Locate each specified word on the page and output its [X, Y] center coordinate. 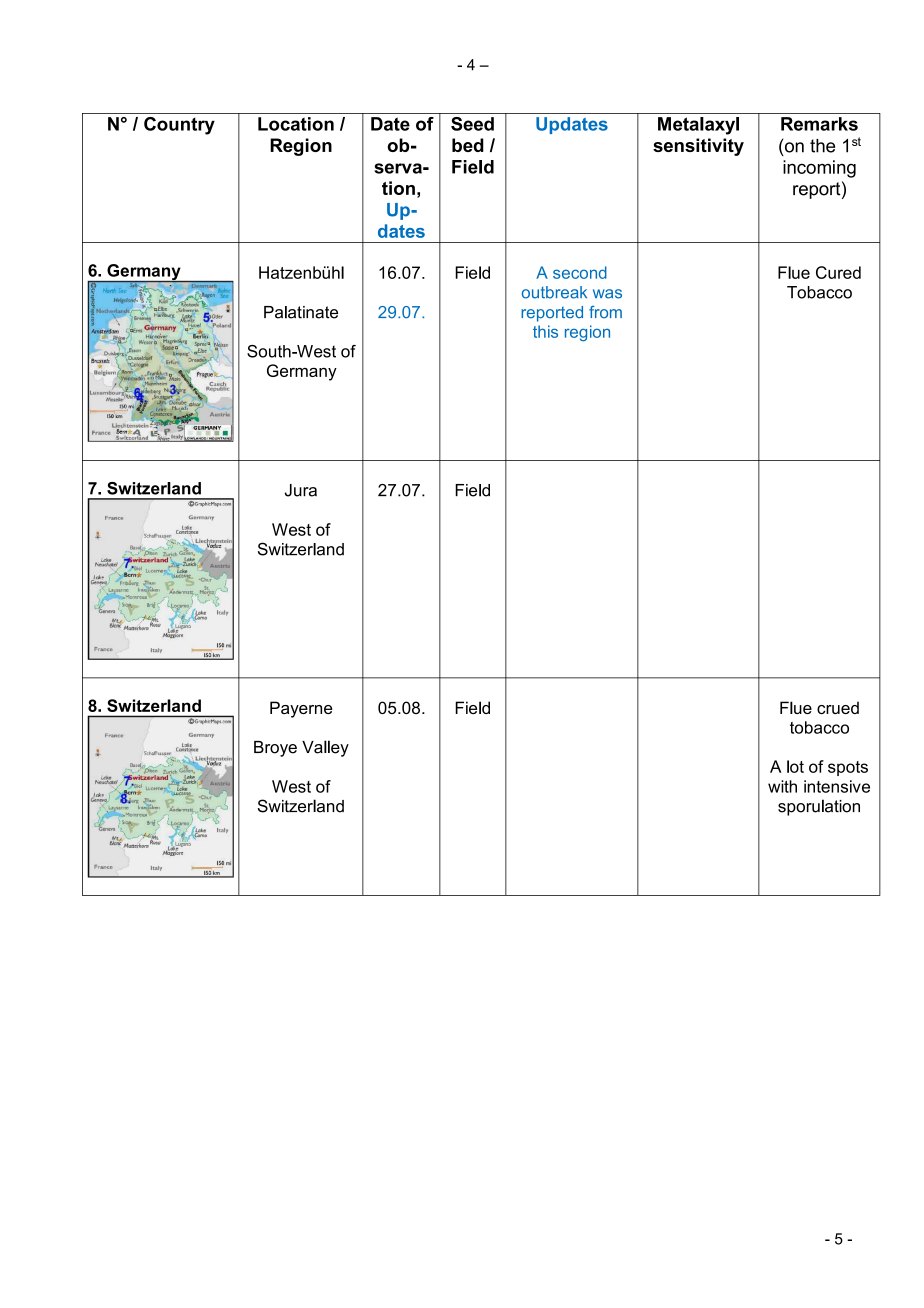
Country [179, 126]
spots [848, 768]
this [545, 331]
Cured [838, 272]
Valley [325, 748]
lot [795, 766]
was [607, 294]
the [822, 146]
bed [468, 145]
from [605, 312]
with [782, 786]
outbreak [554, 292]
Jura [301, 490]
